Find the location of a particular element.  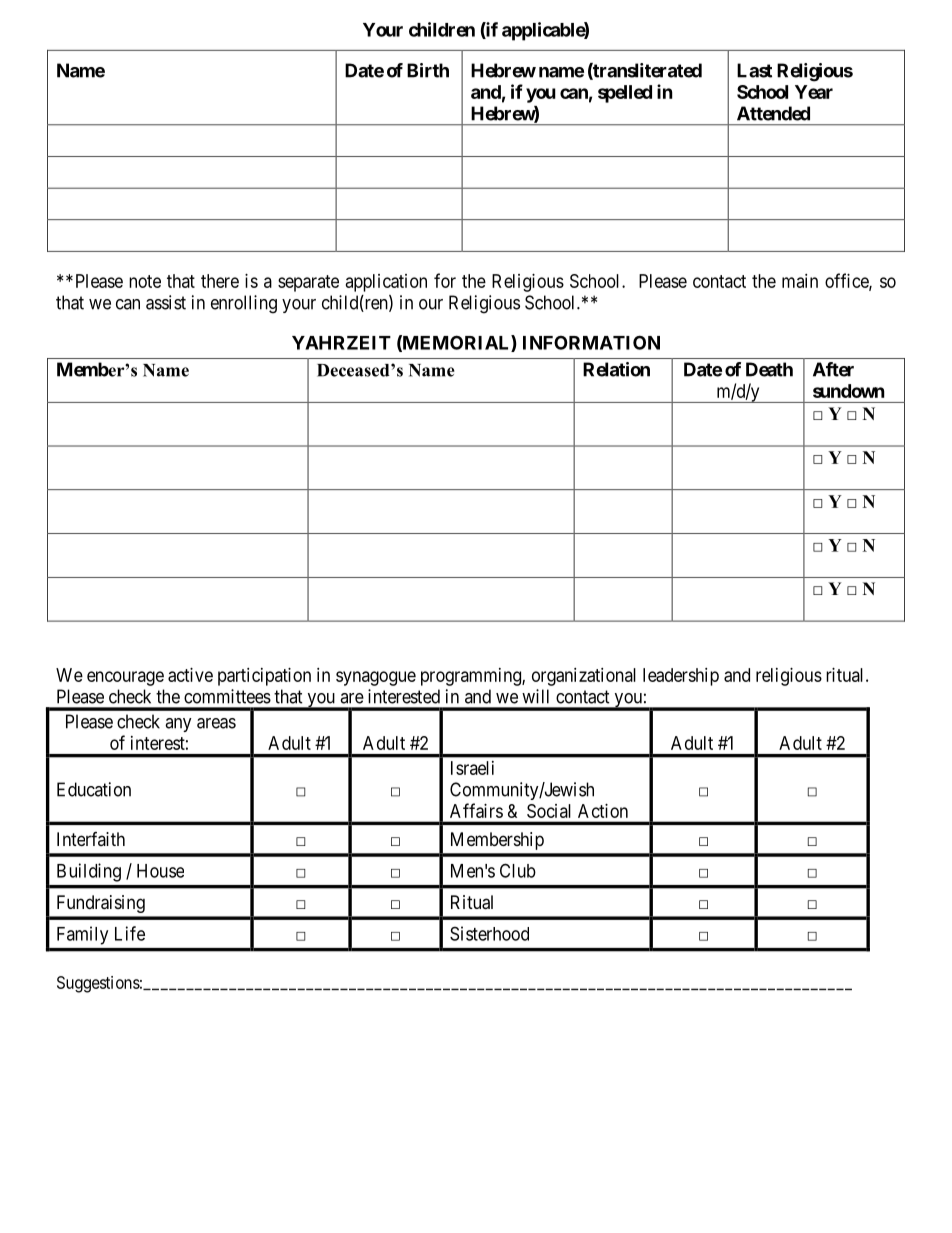

Life is located at coordinates (130, 933).
